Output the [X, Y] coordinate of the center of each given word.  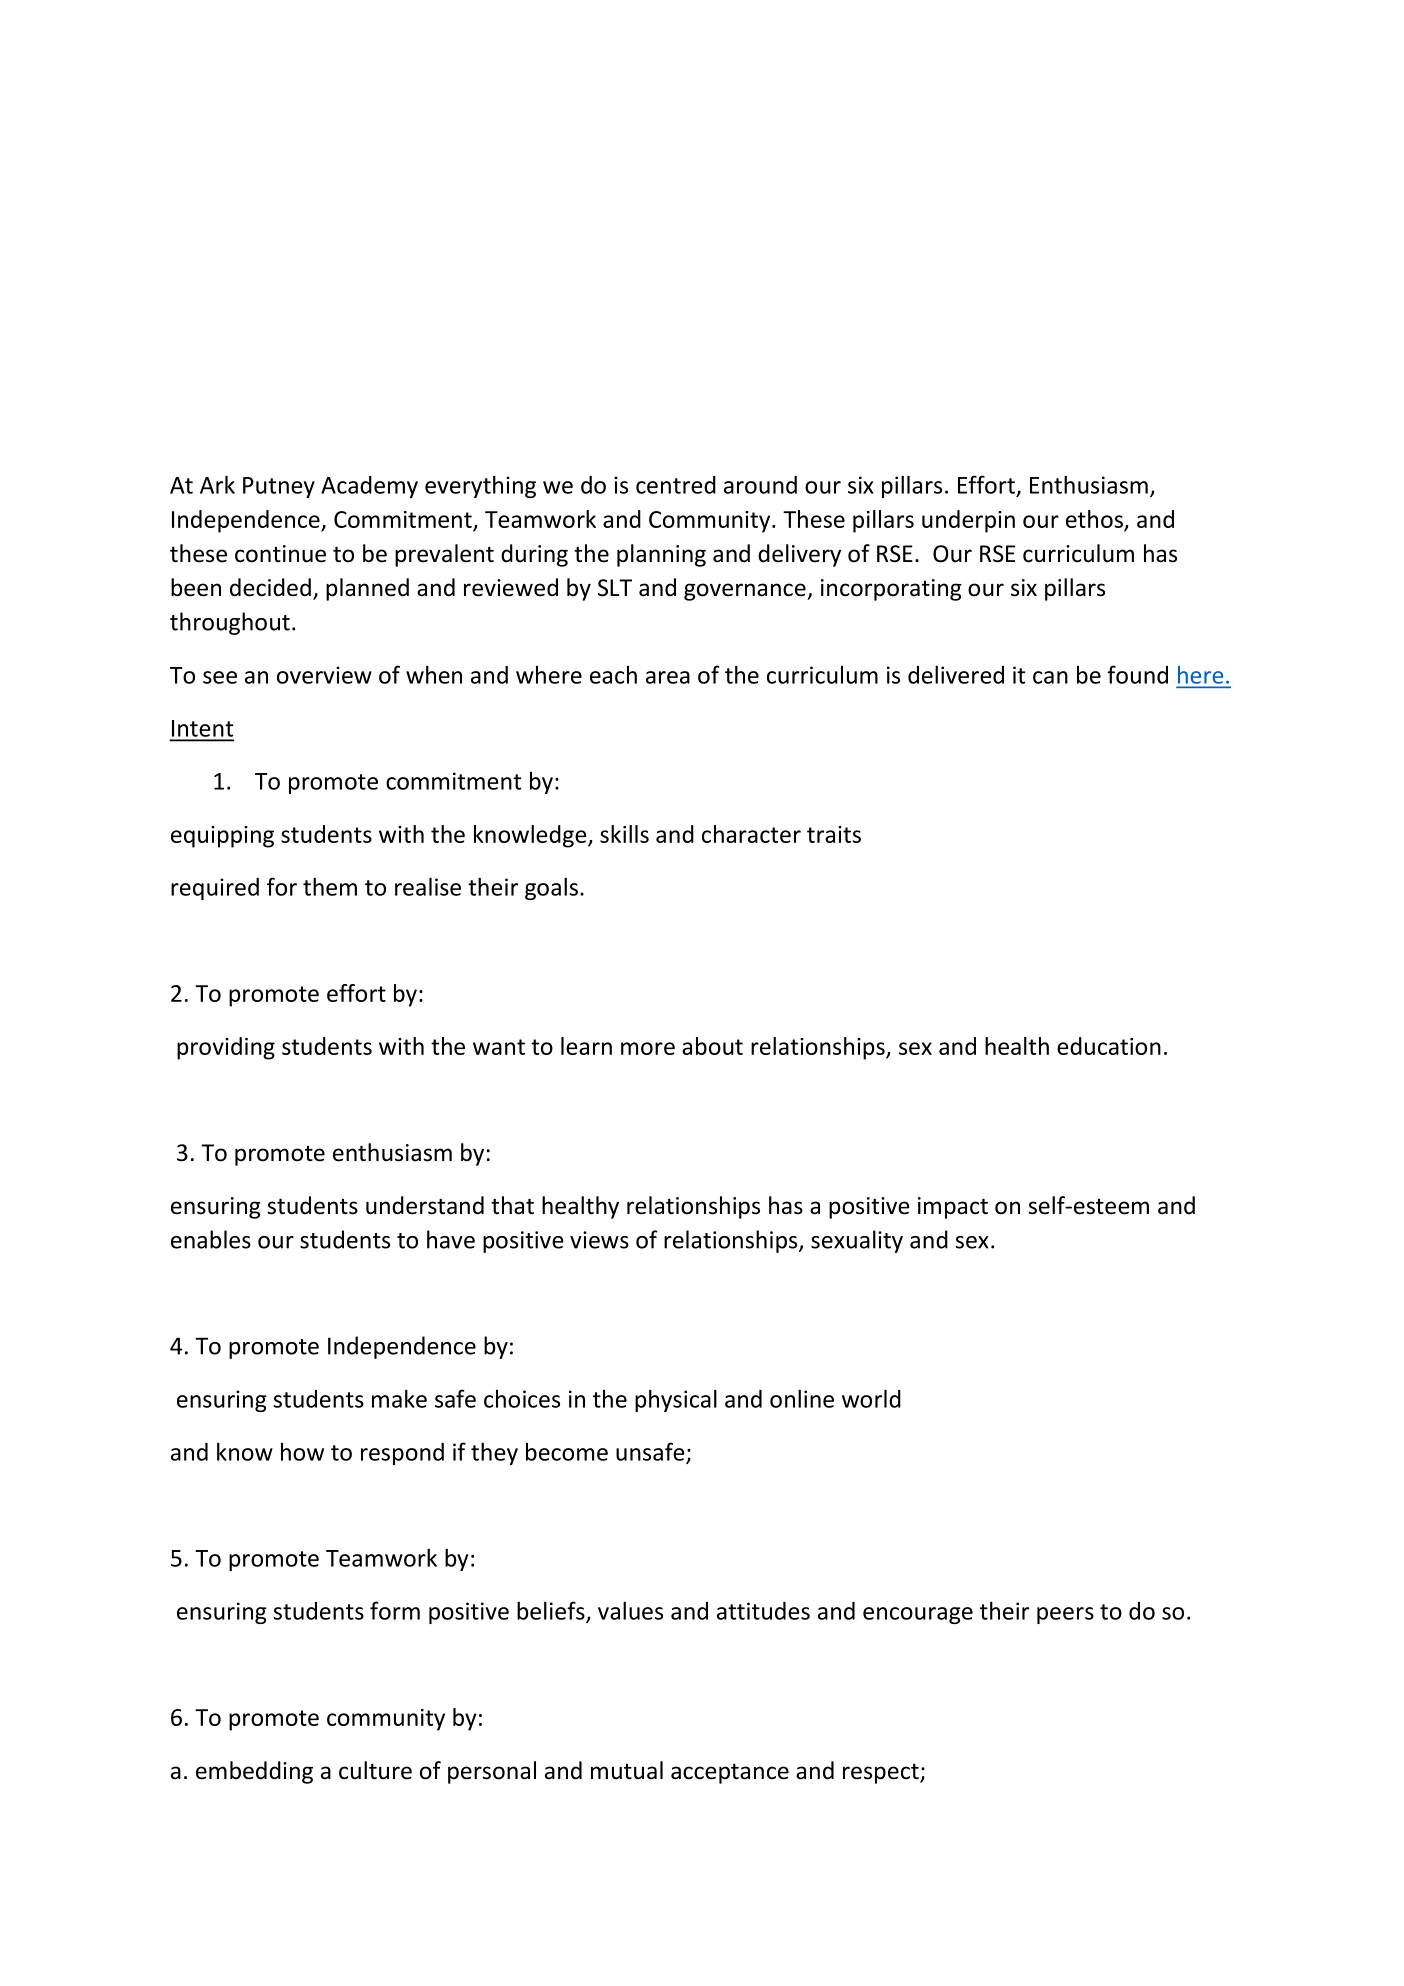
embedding [254, 1772]
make [399, 1398]
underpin [968, 521]
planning [661, 555]
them [330, 886]
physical [676, 1400]
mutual [627, 1770]
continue [280, 554]
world [871, 1398]
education [1109, 1046]
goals [551, 888]
